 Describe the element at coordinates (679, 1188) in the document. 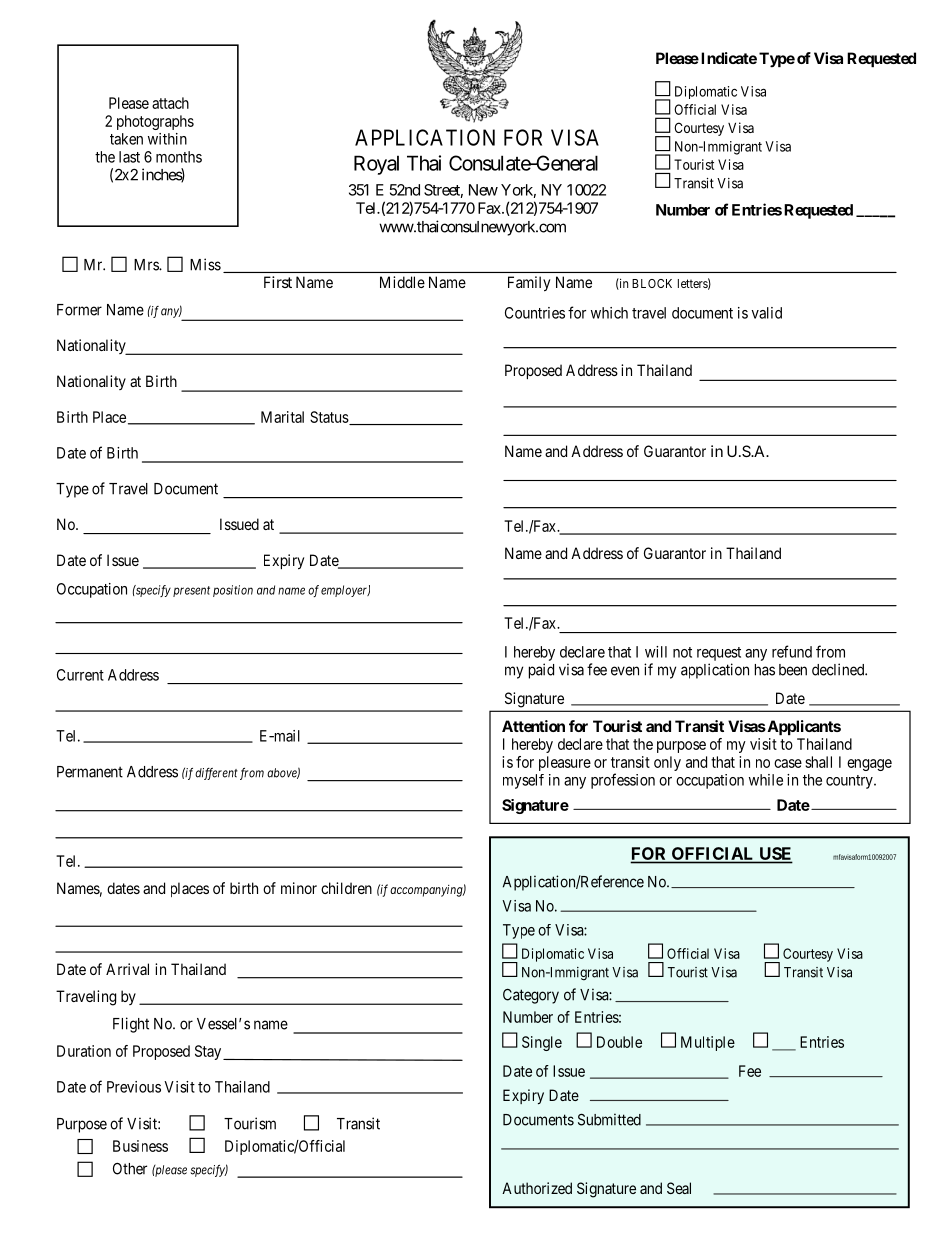

I see `Seal` at that location.
